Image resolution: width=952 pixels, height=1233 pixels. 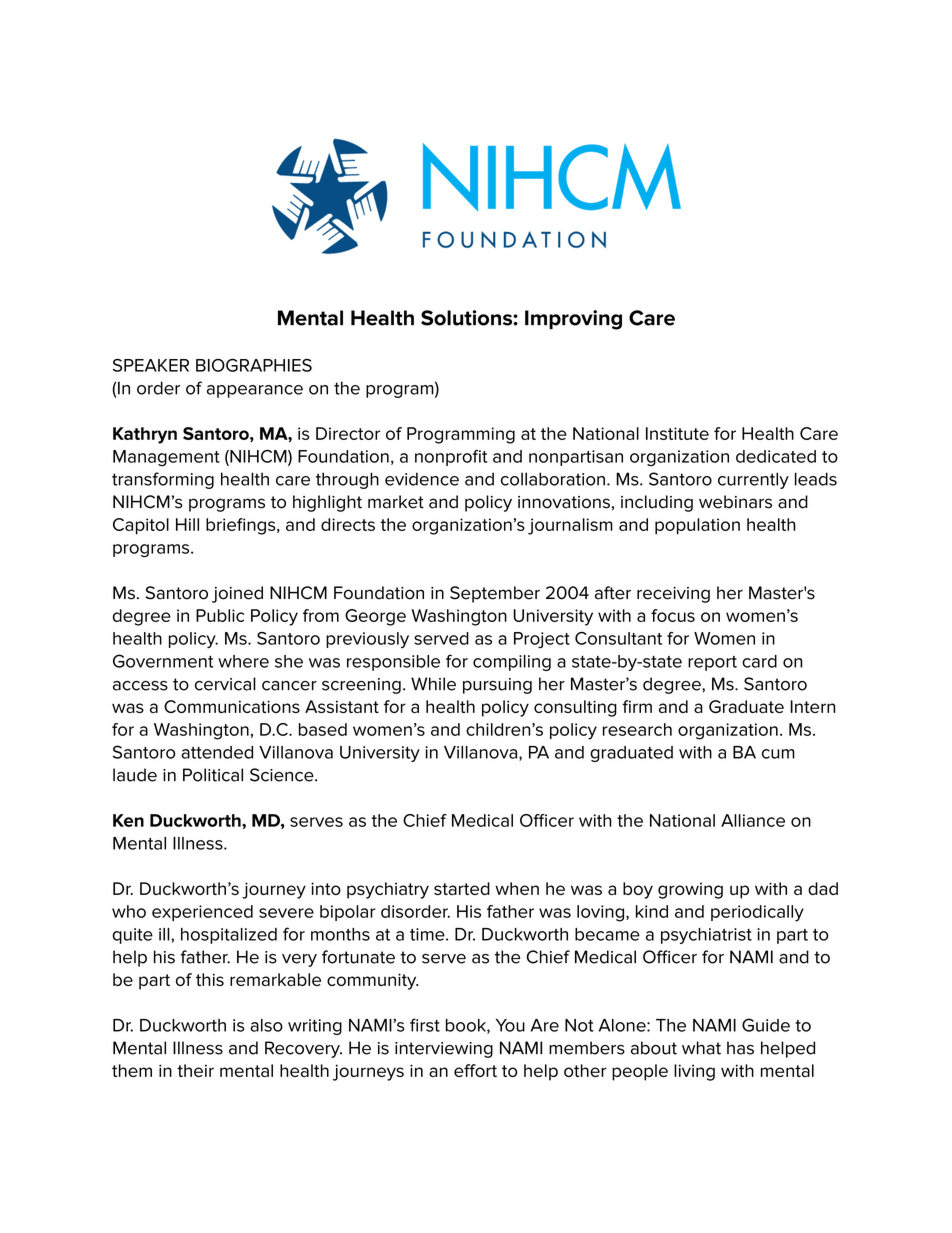 I want to click on Institute, so click(x=677, y=433).
